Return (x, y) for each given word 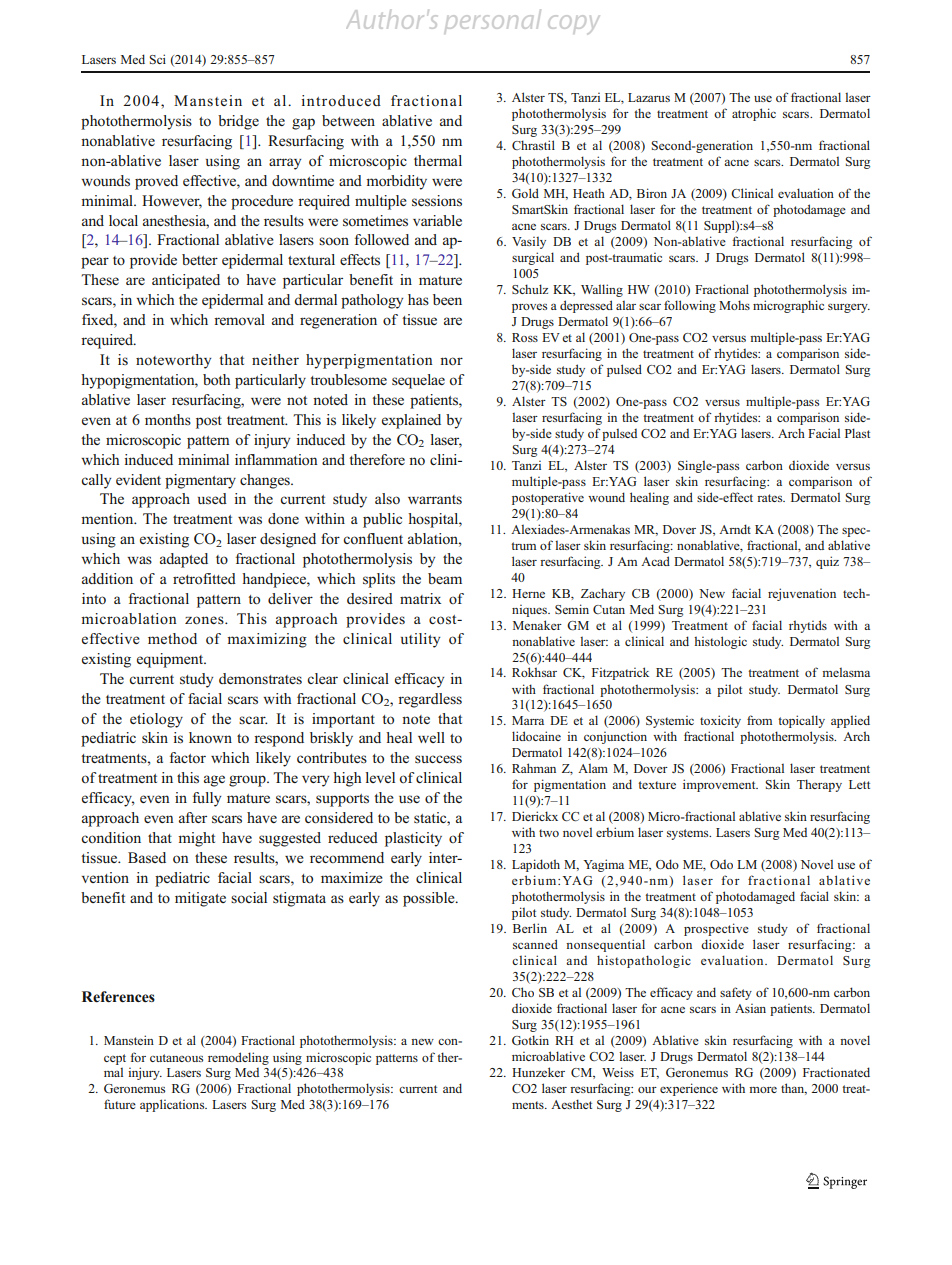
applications (173, 1105)
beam (445, 578)
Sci (157, 59)
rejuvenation (802, 594)
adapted (184, 560)
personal (493, 20)
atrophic (754, 114)
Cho (523, 992)
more (763, 1090)
